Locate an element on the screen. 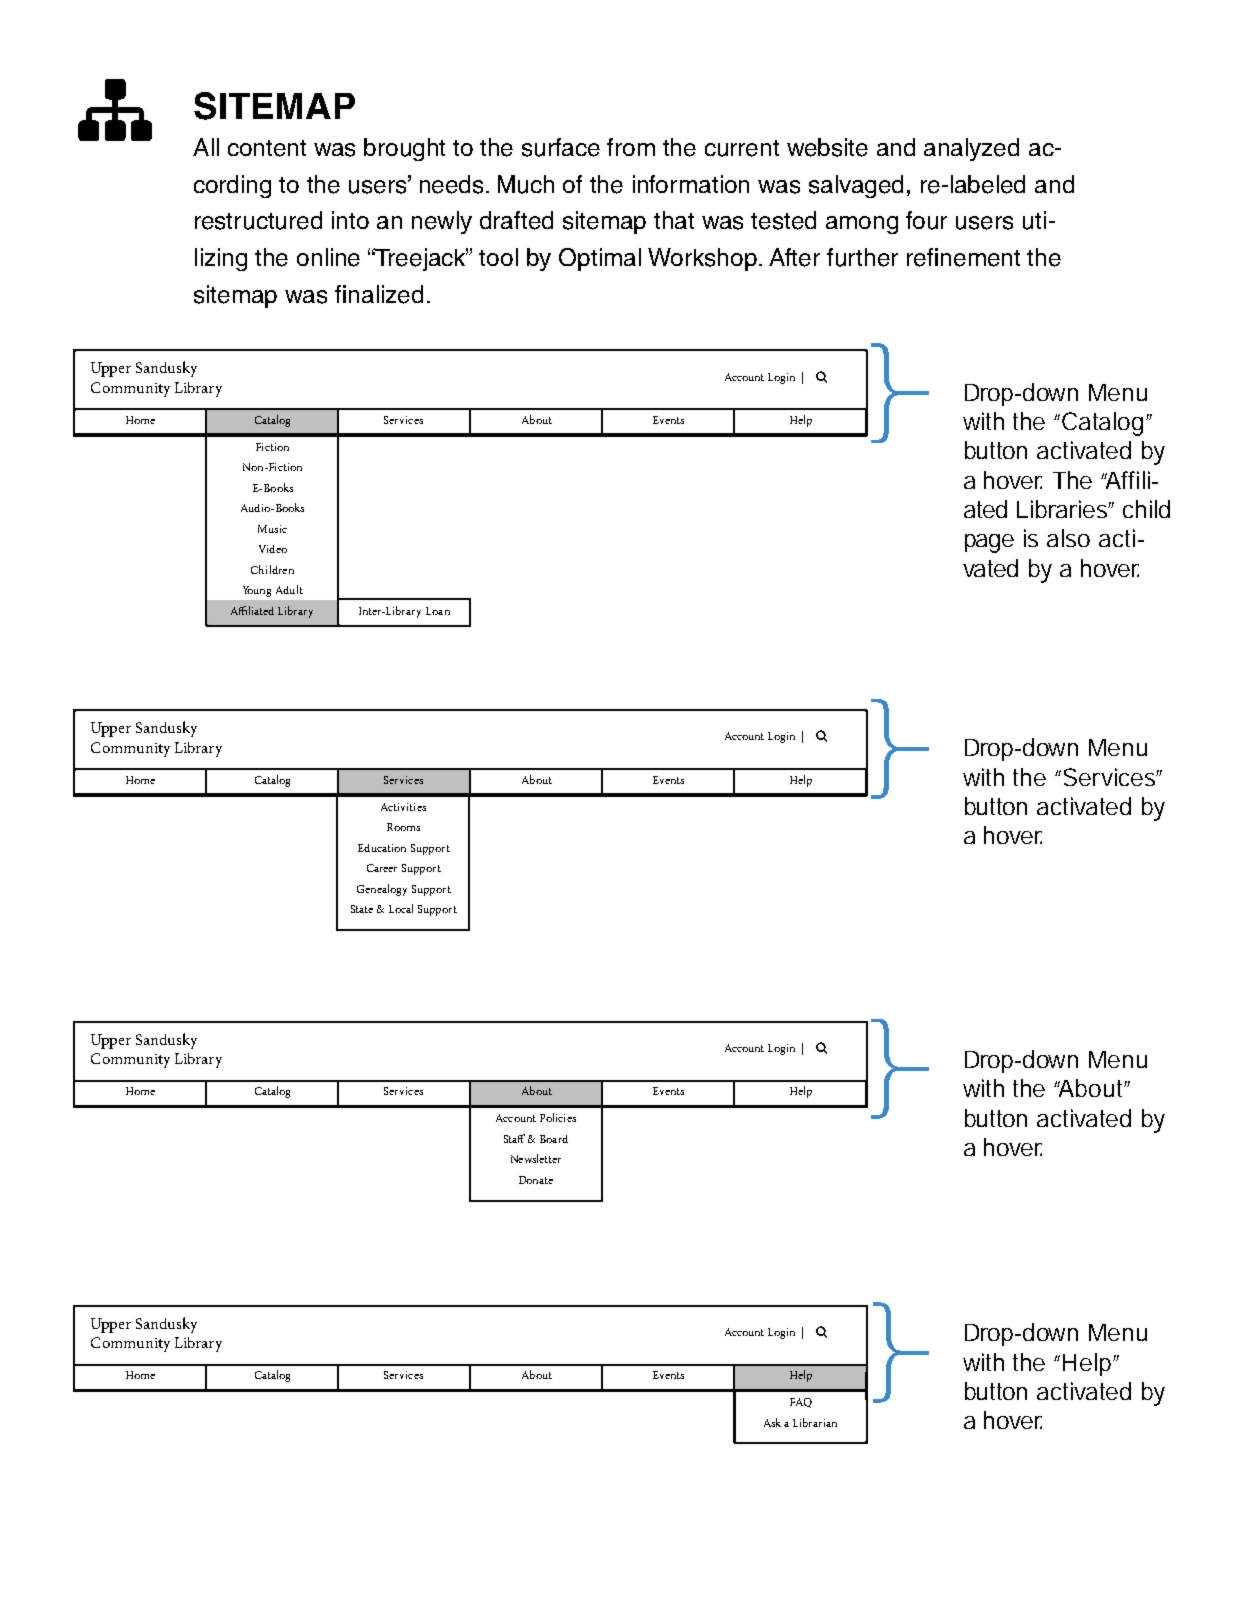 This screenshot has width=1246, height=1613. page is located at coordinates (989, 543).
